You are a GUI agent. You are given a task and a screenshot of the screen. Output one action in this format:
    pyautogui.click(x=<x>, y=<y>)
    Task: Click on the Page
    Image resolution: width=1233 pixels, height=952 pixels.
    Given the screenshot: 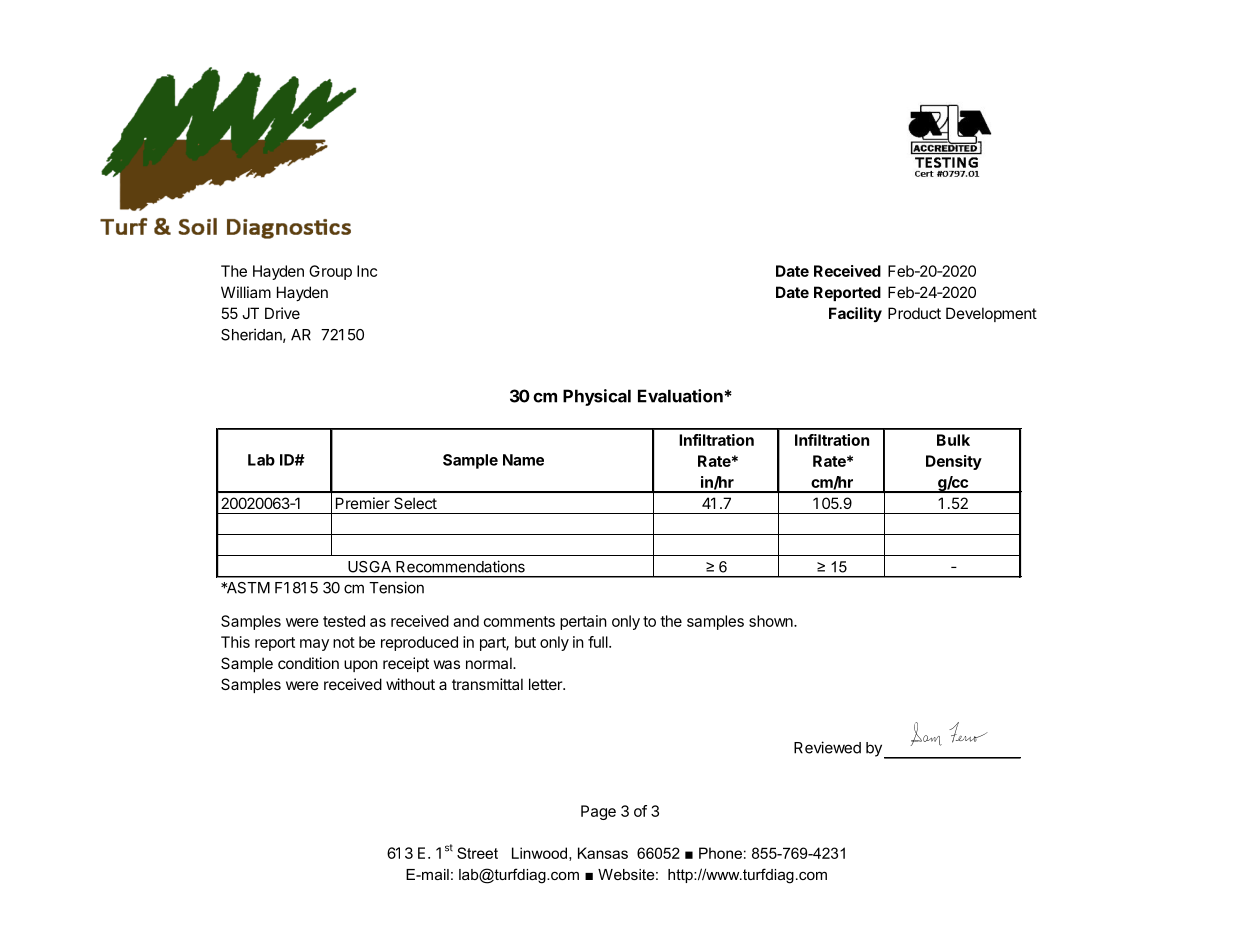 What is the action you would take?
    pyautogui.click(x=598, y=812)
